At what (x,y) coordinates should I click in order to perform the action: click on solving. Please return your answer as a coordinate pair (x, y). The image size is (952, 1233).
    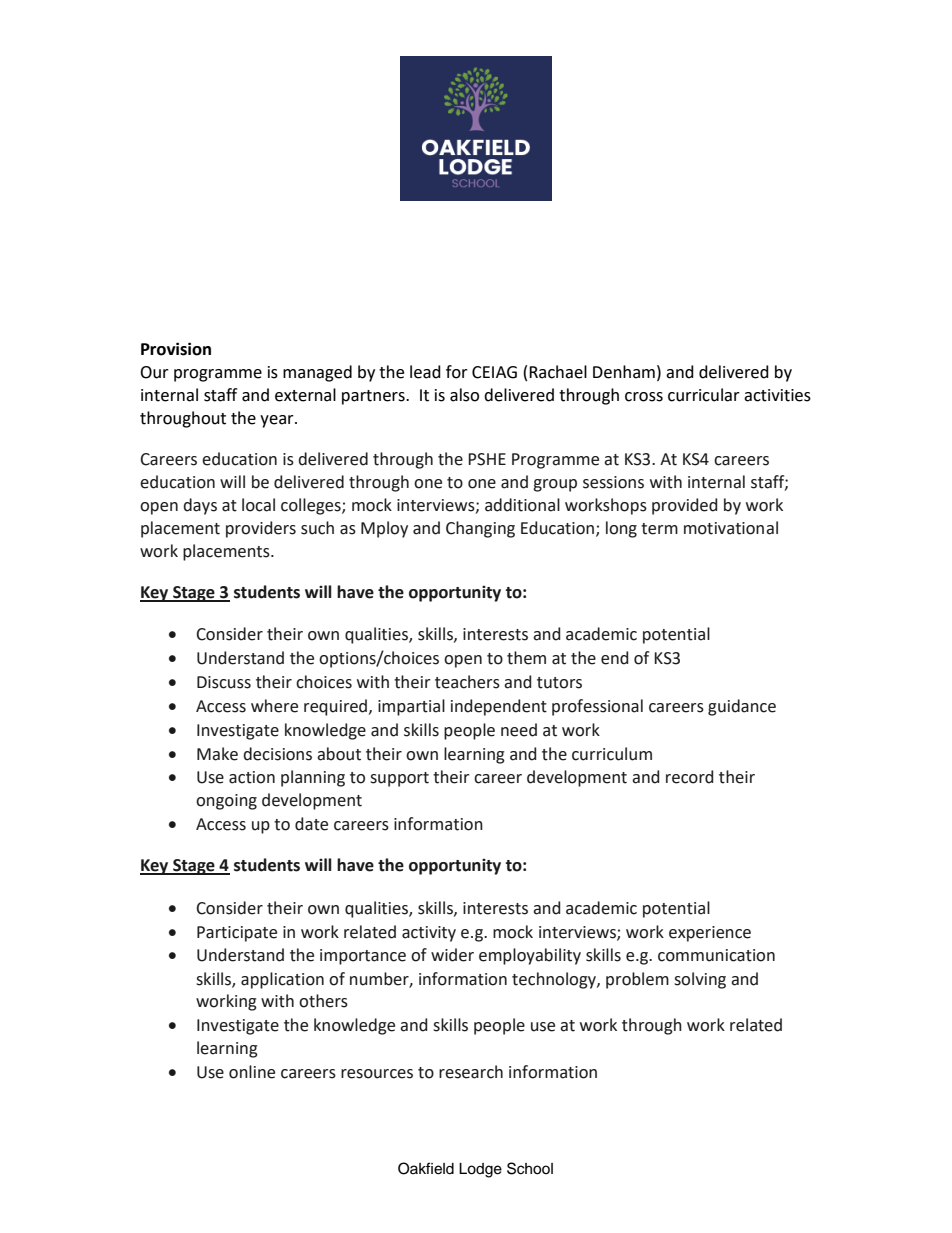
    Looking at the image, I should click on (700, 980).
